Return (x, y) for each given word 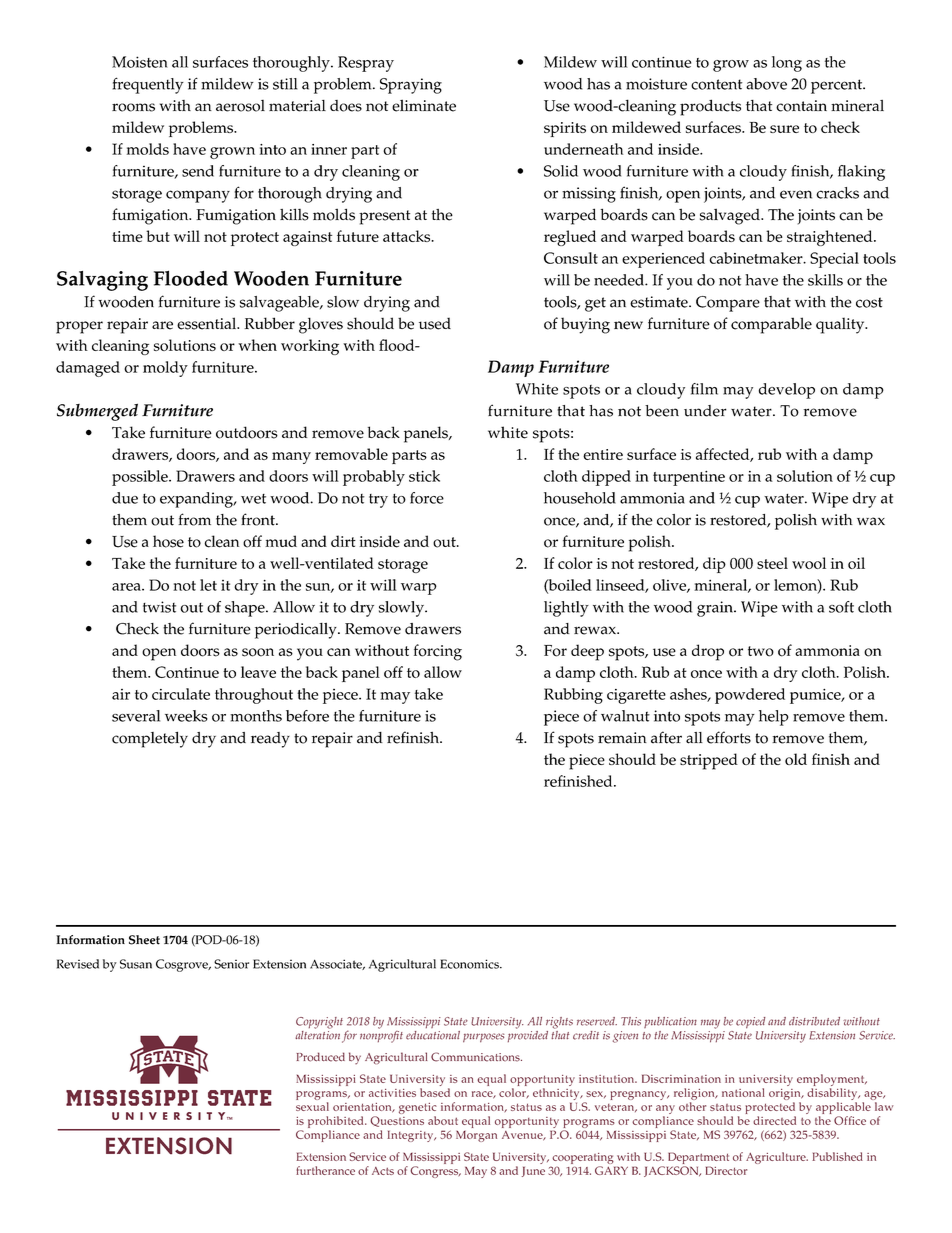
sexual (312, 1106)
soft (841, 607)
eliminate (424, 105)
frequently (148, 85)
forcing (438, 652)
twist (159, 607)
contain (801, 106)
